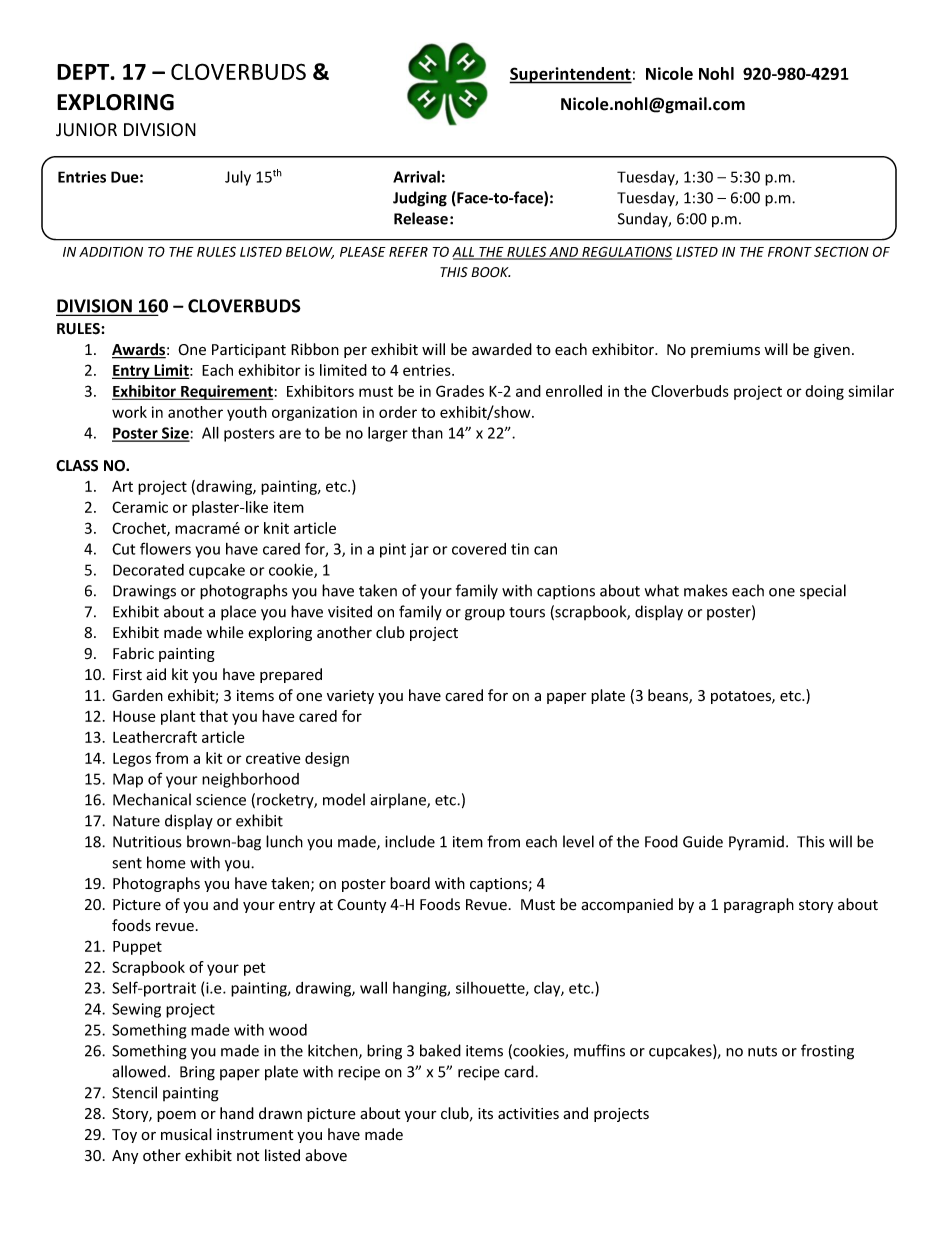  What do you see at coordinates (762, 1051) in the page?
I see `nuts` at bounding box center [762, 1051].
